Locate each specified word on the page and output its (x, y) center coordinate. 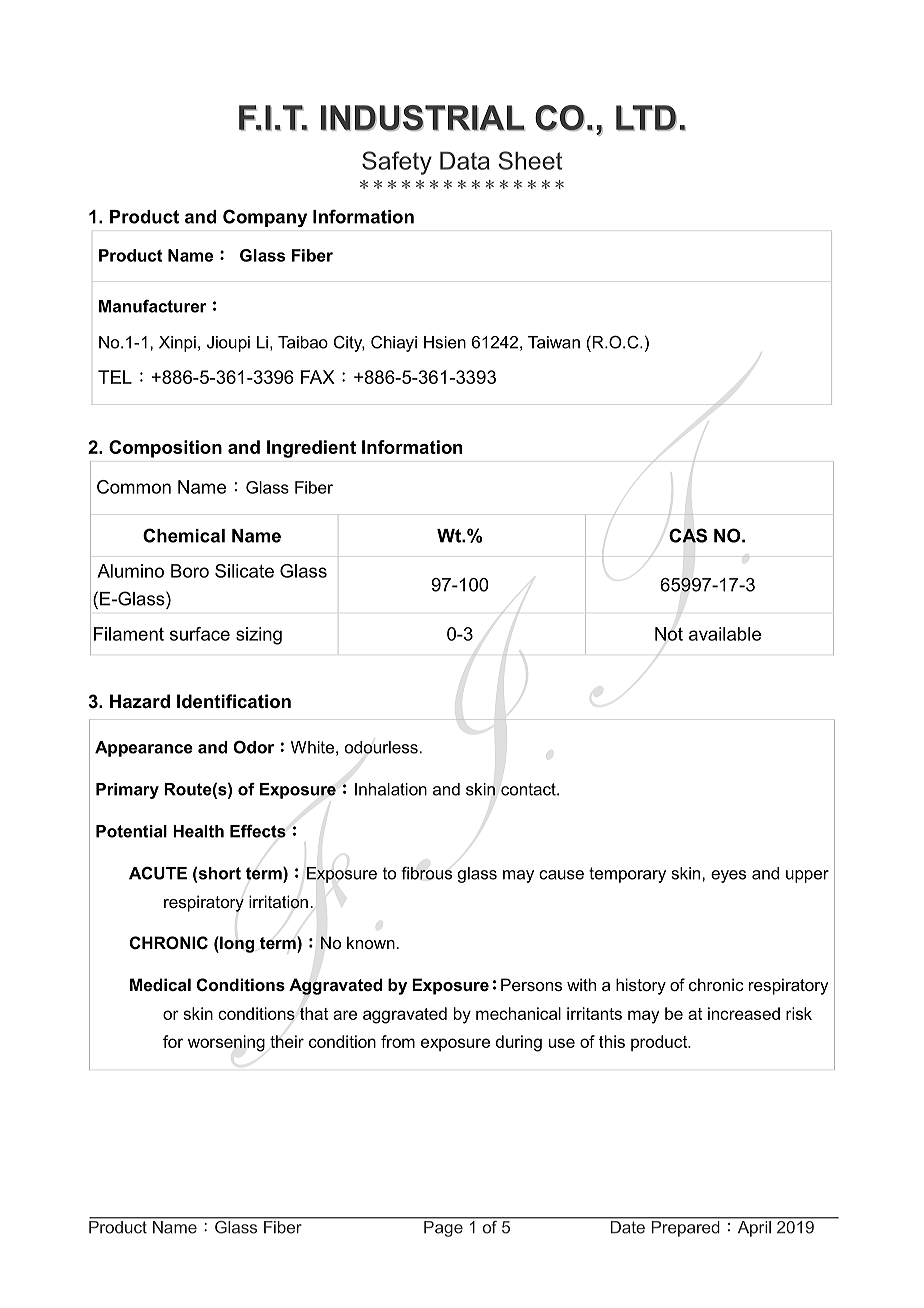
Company (265, 218)
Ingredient (311, 449)
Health (198, 831)
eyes (728, 876)
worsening (226, 1043)
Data (465, 160)
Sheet (530, 160)
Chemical (184, 535)
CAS (688, 535)
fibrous (426, 873)
